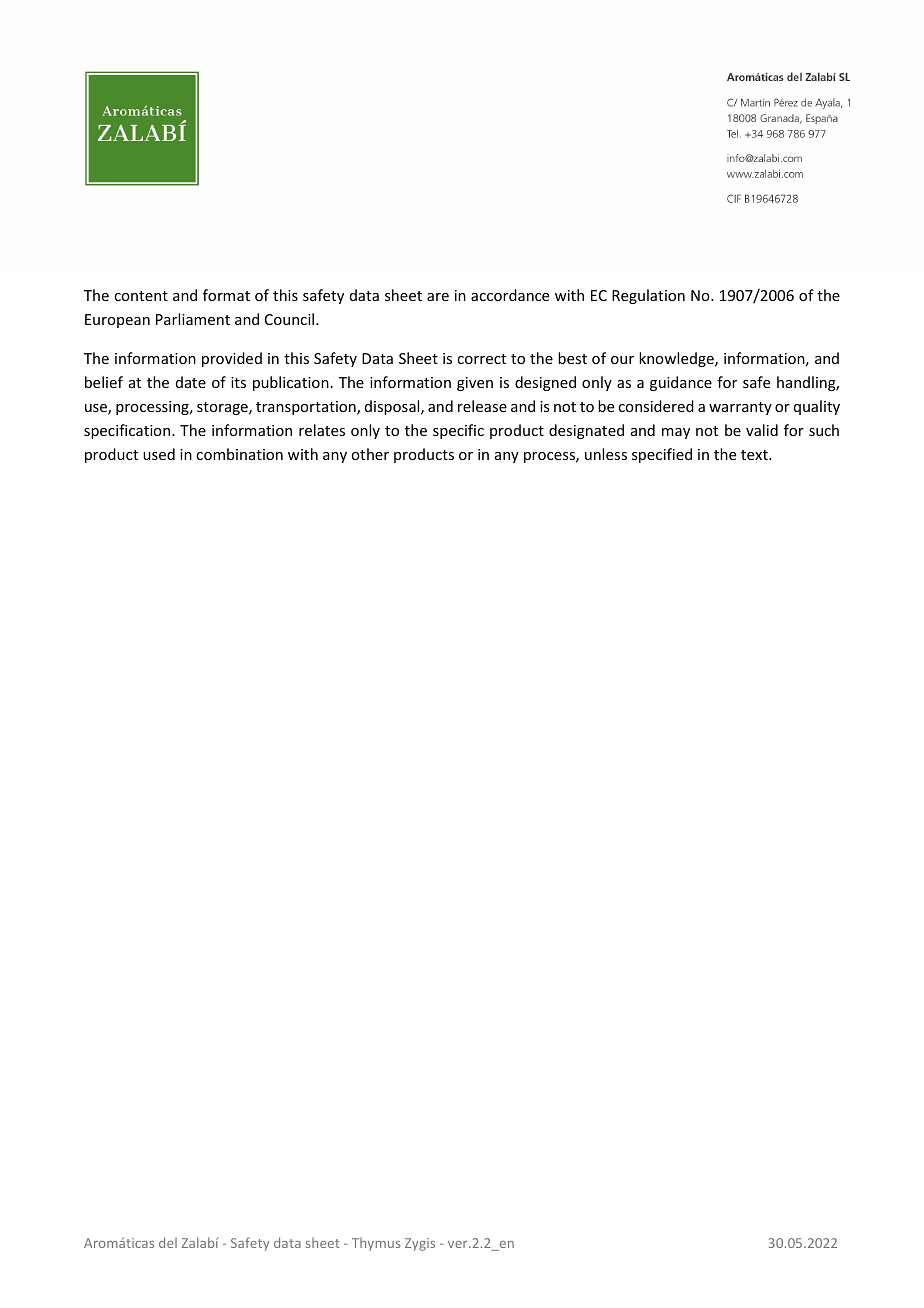 The height and width of the page is (1308, 924). I want to click on used, so click(159, 454).
